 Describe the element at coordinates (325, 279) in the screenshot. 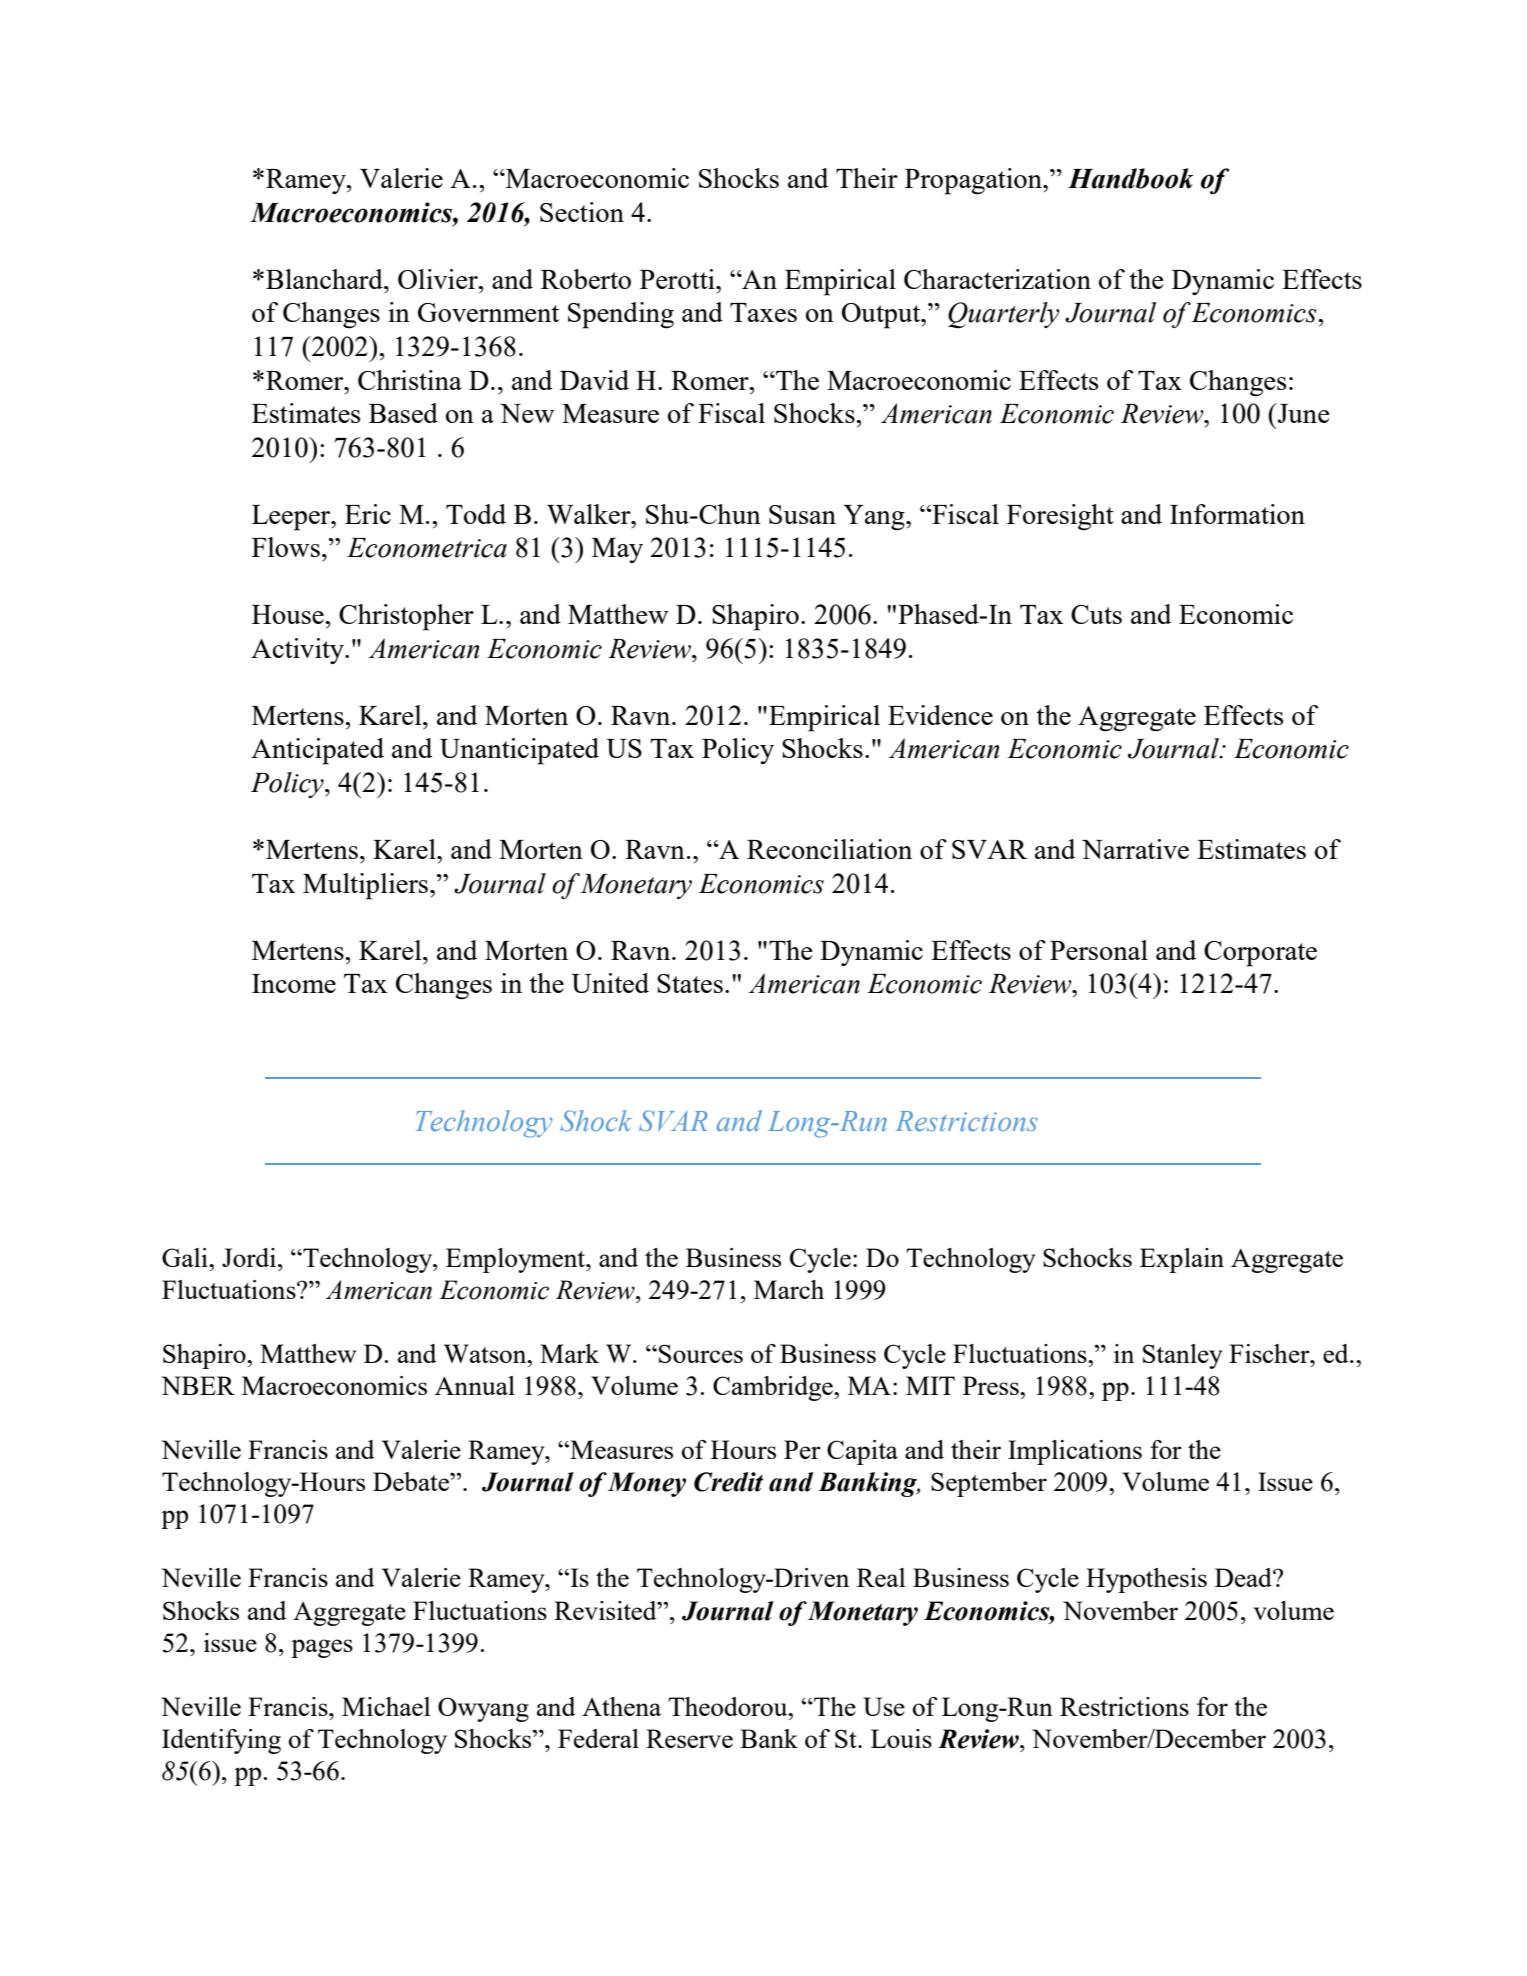

I see `Blanchard` at that location.
